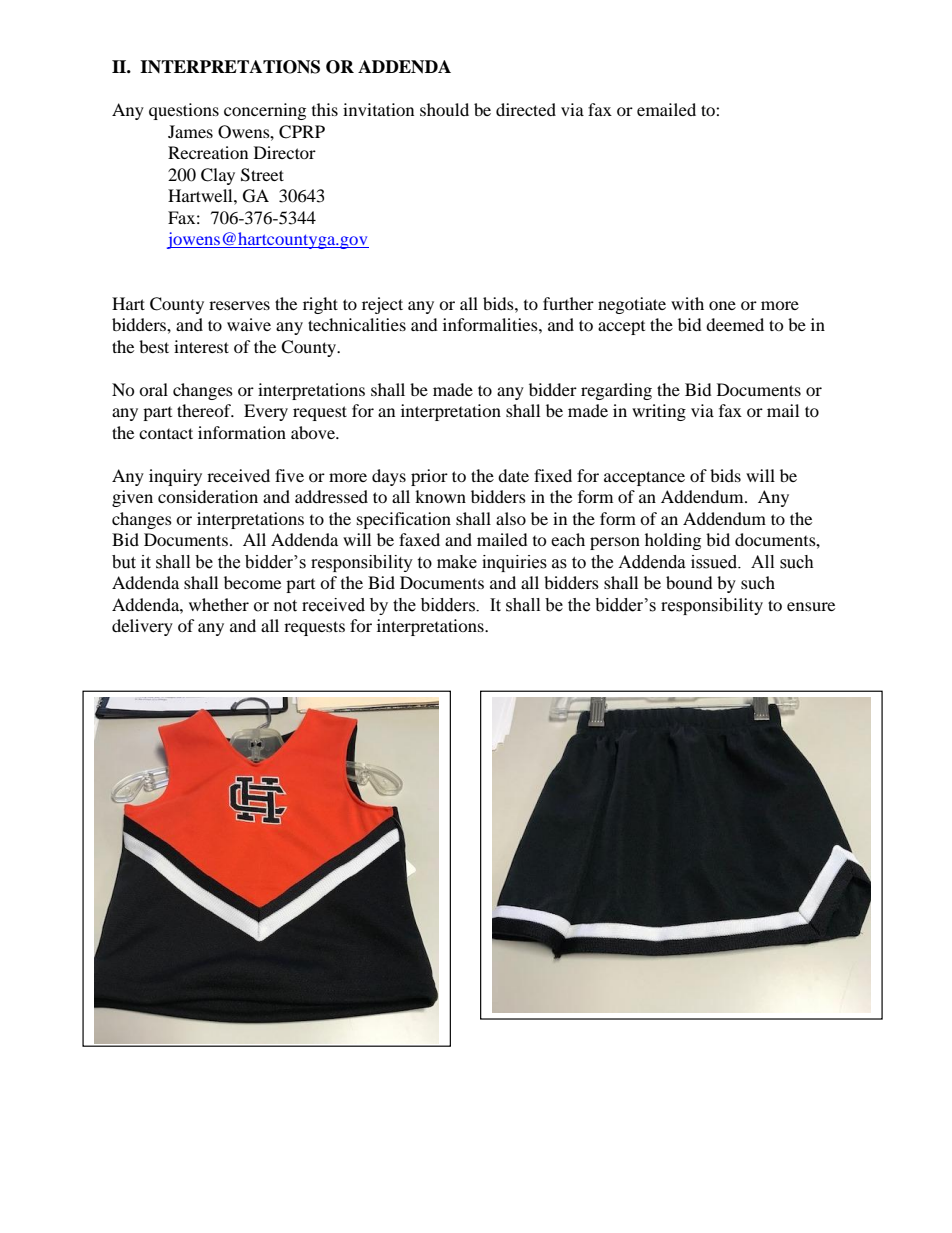  What do you see at coordinates (444, 109) in the image?
I see `should` at bounding box center [444, 109].
